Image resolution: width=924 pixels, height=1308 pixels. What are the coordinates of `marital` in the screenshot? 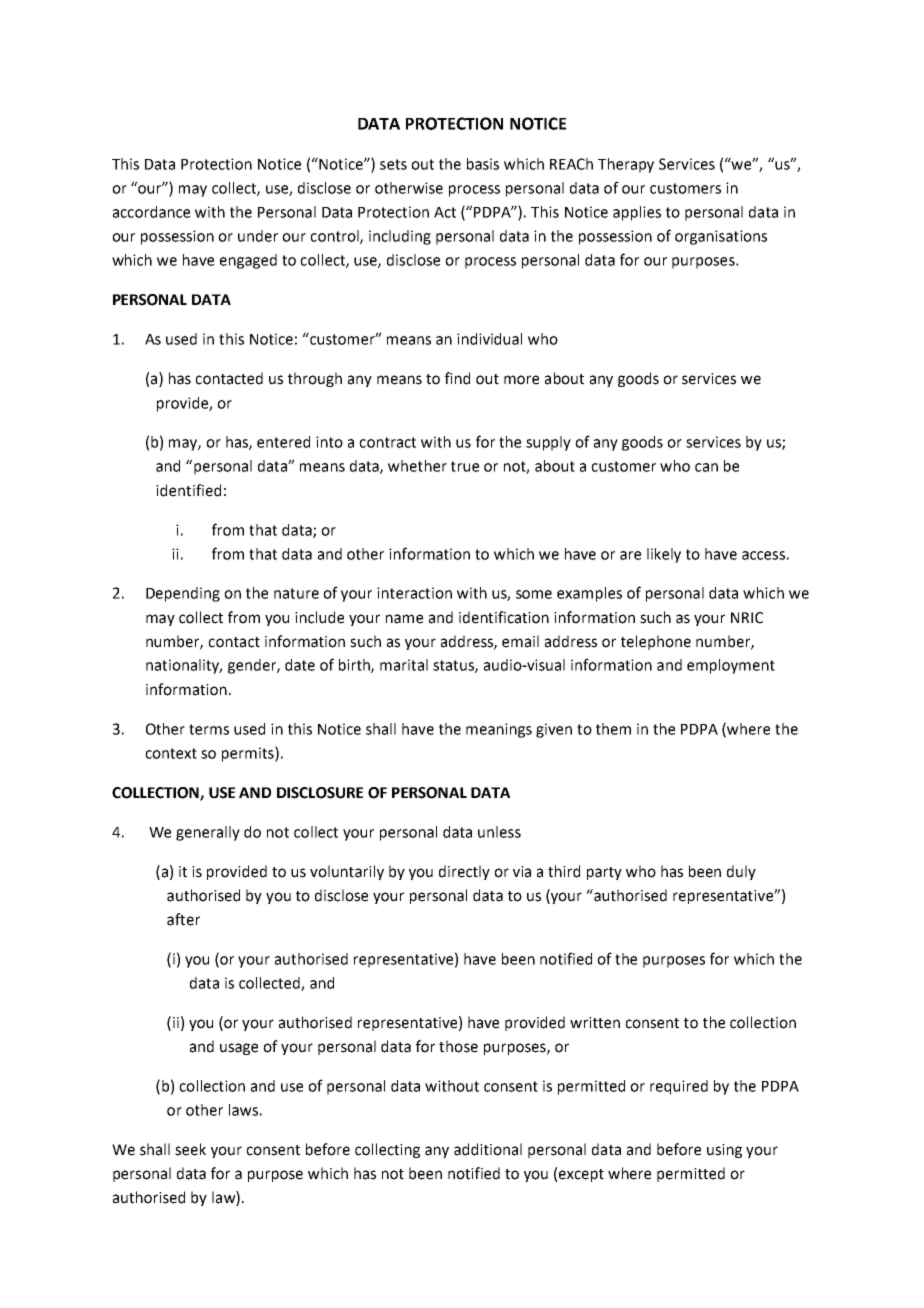 It's located at (404, 665).
